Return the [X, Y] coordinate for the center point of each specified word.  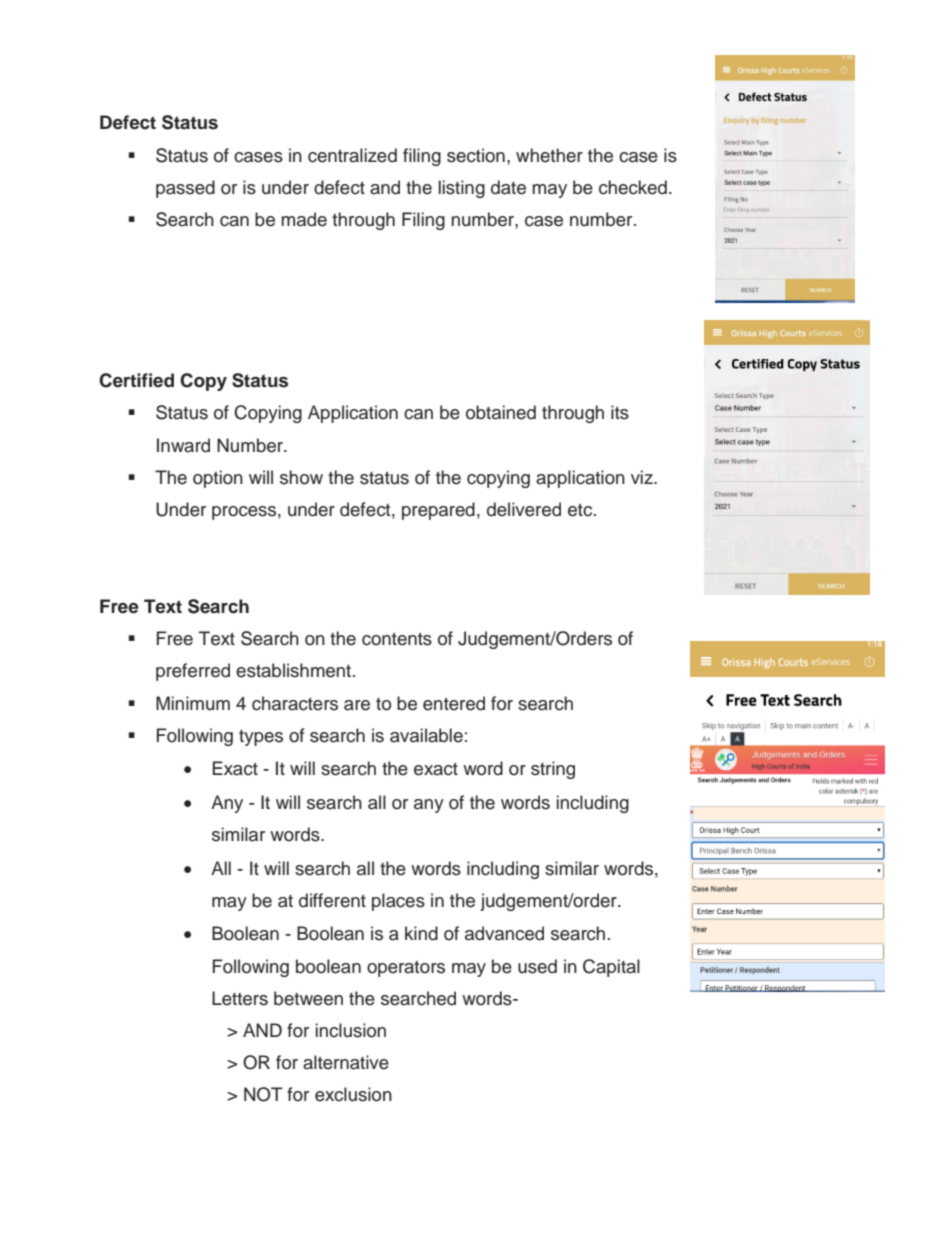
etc [581, 510]
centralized [352, 155]
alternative [346, 1062]
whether [549, 155]
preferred [193, 672]
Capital [611, 968]
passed [185, 189]
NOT [263, 1094]
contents [397, 639]
